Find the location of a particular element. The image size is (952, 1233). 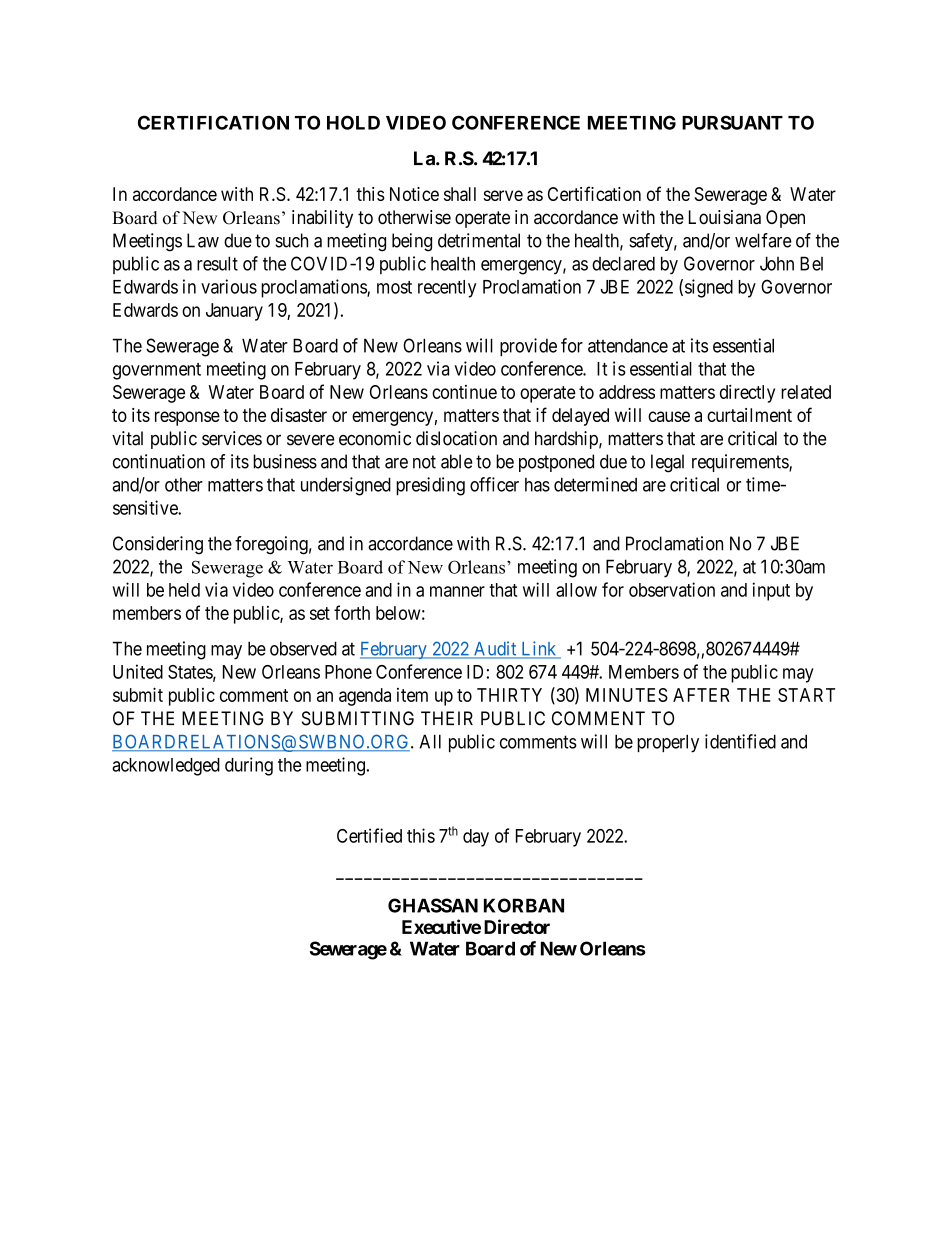

identified is located at coordinates (740, 741).
